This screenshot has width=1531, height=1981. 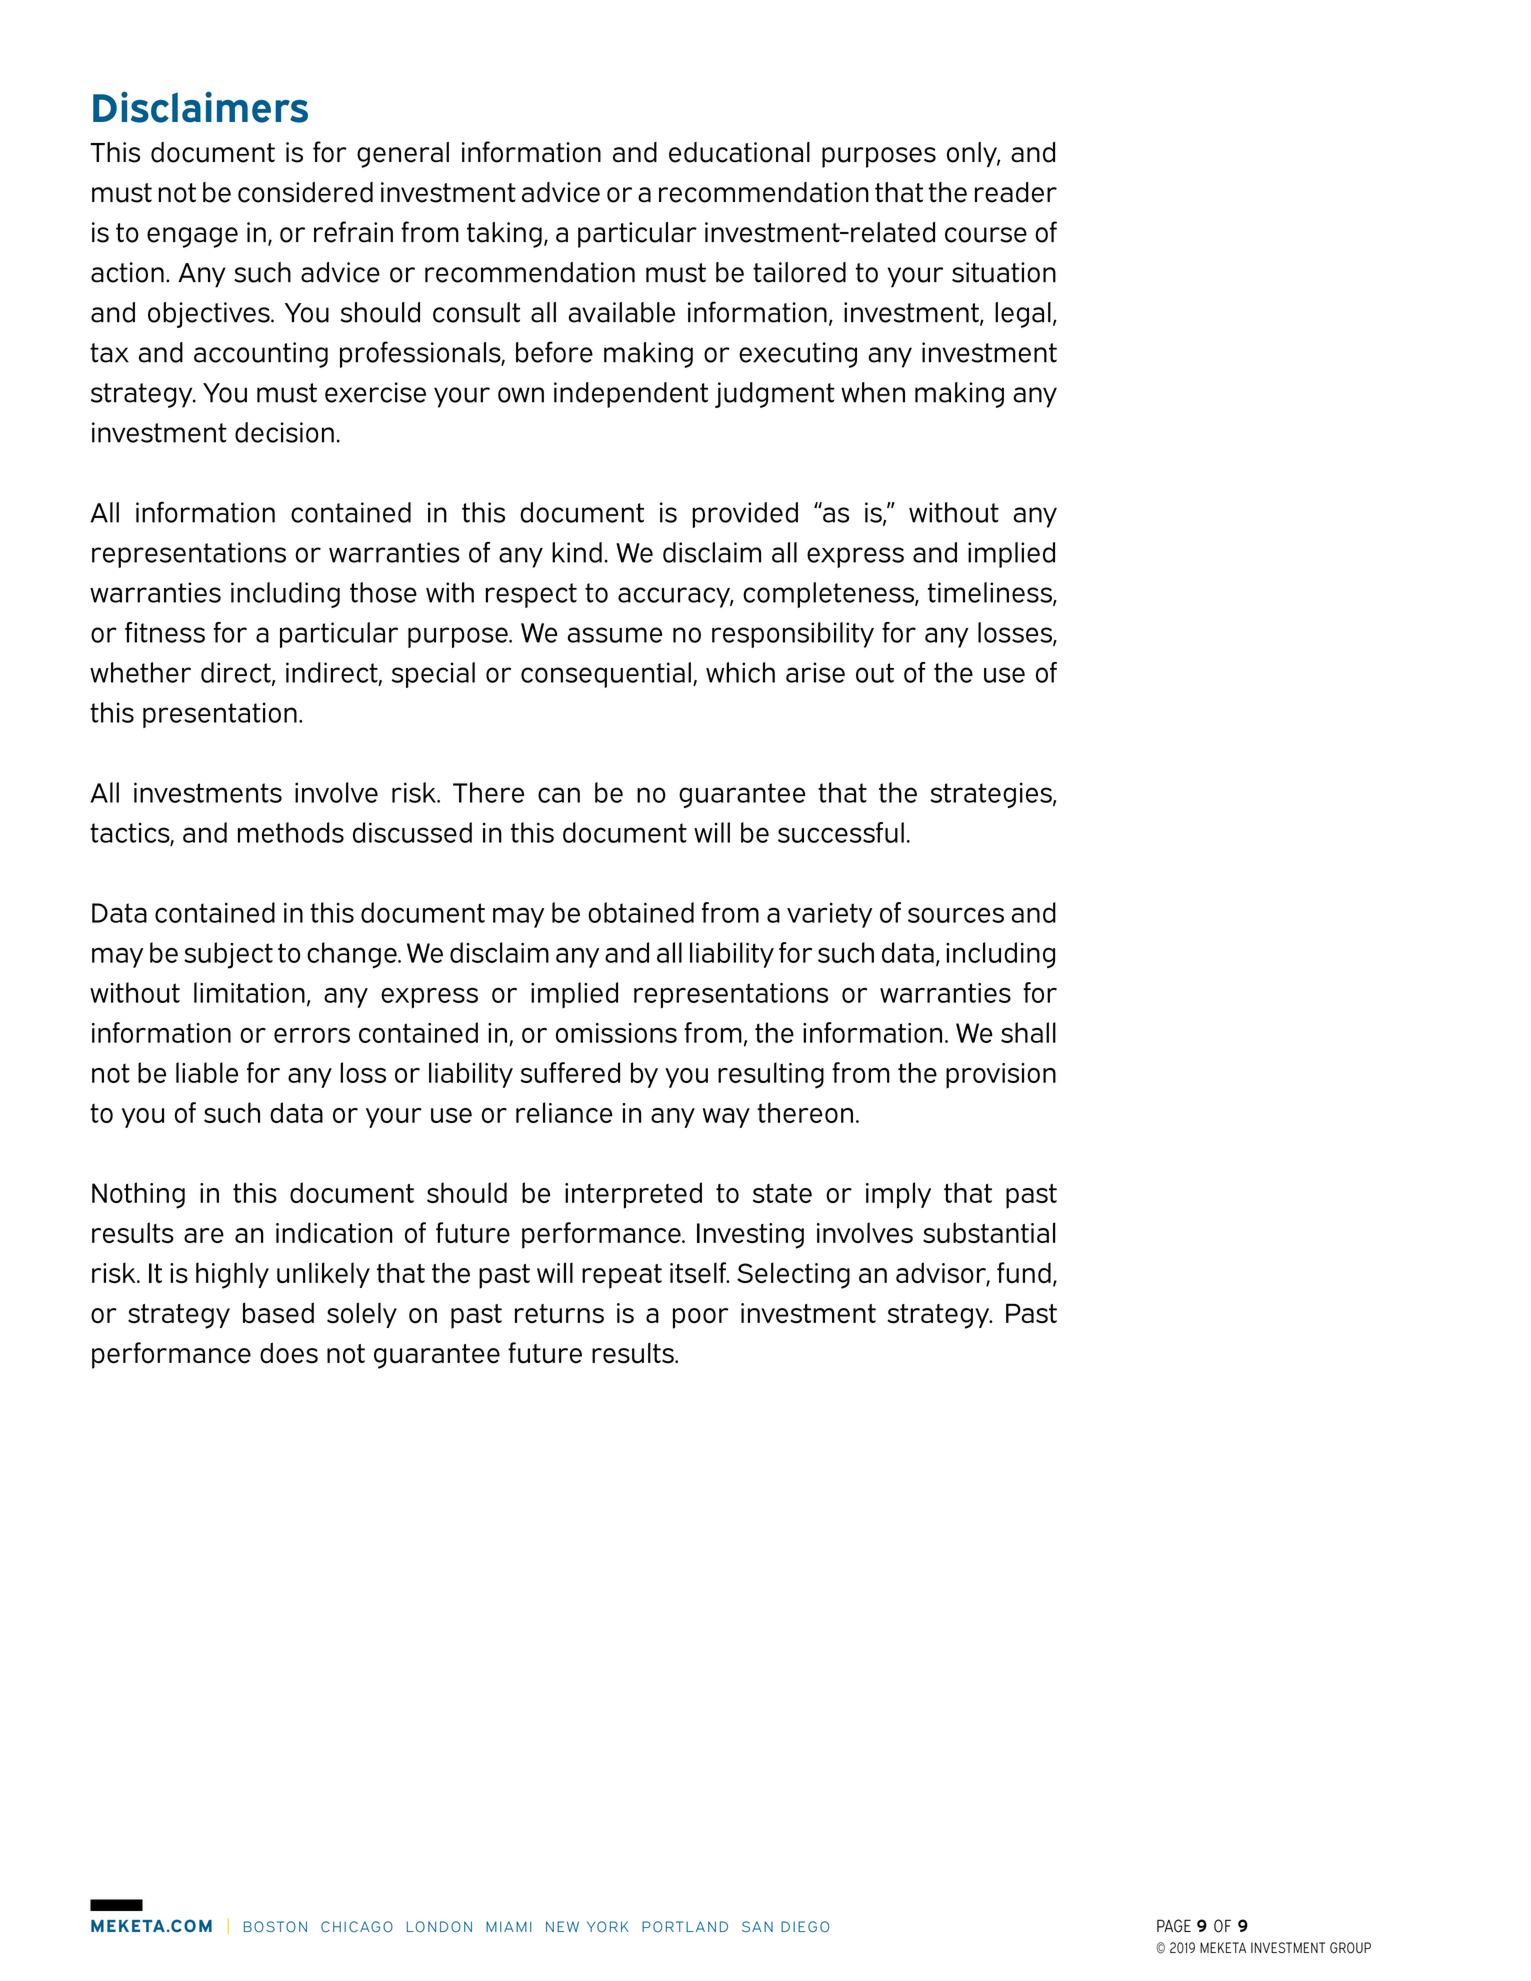 I want to click on considered, so click(x=305, y=192).
